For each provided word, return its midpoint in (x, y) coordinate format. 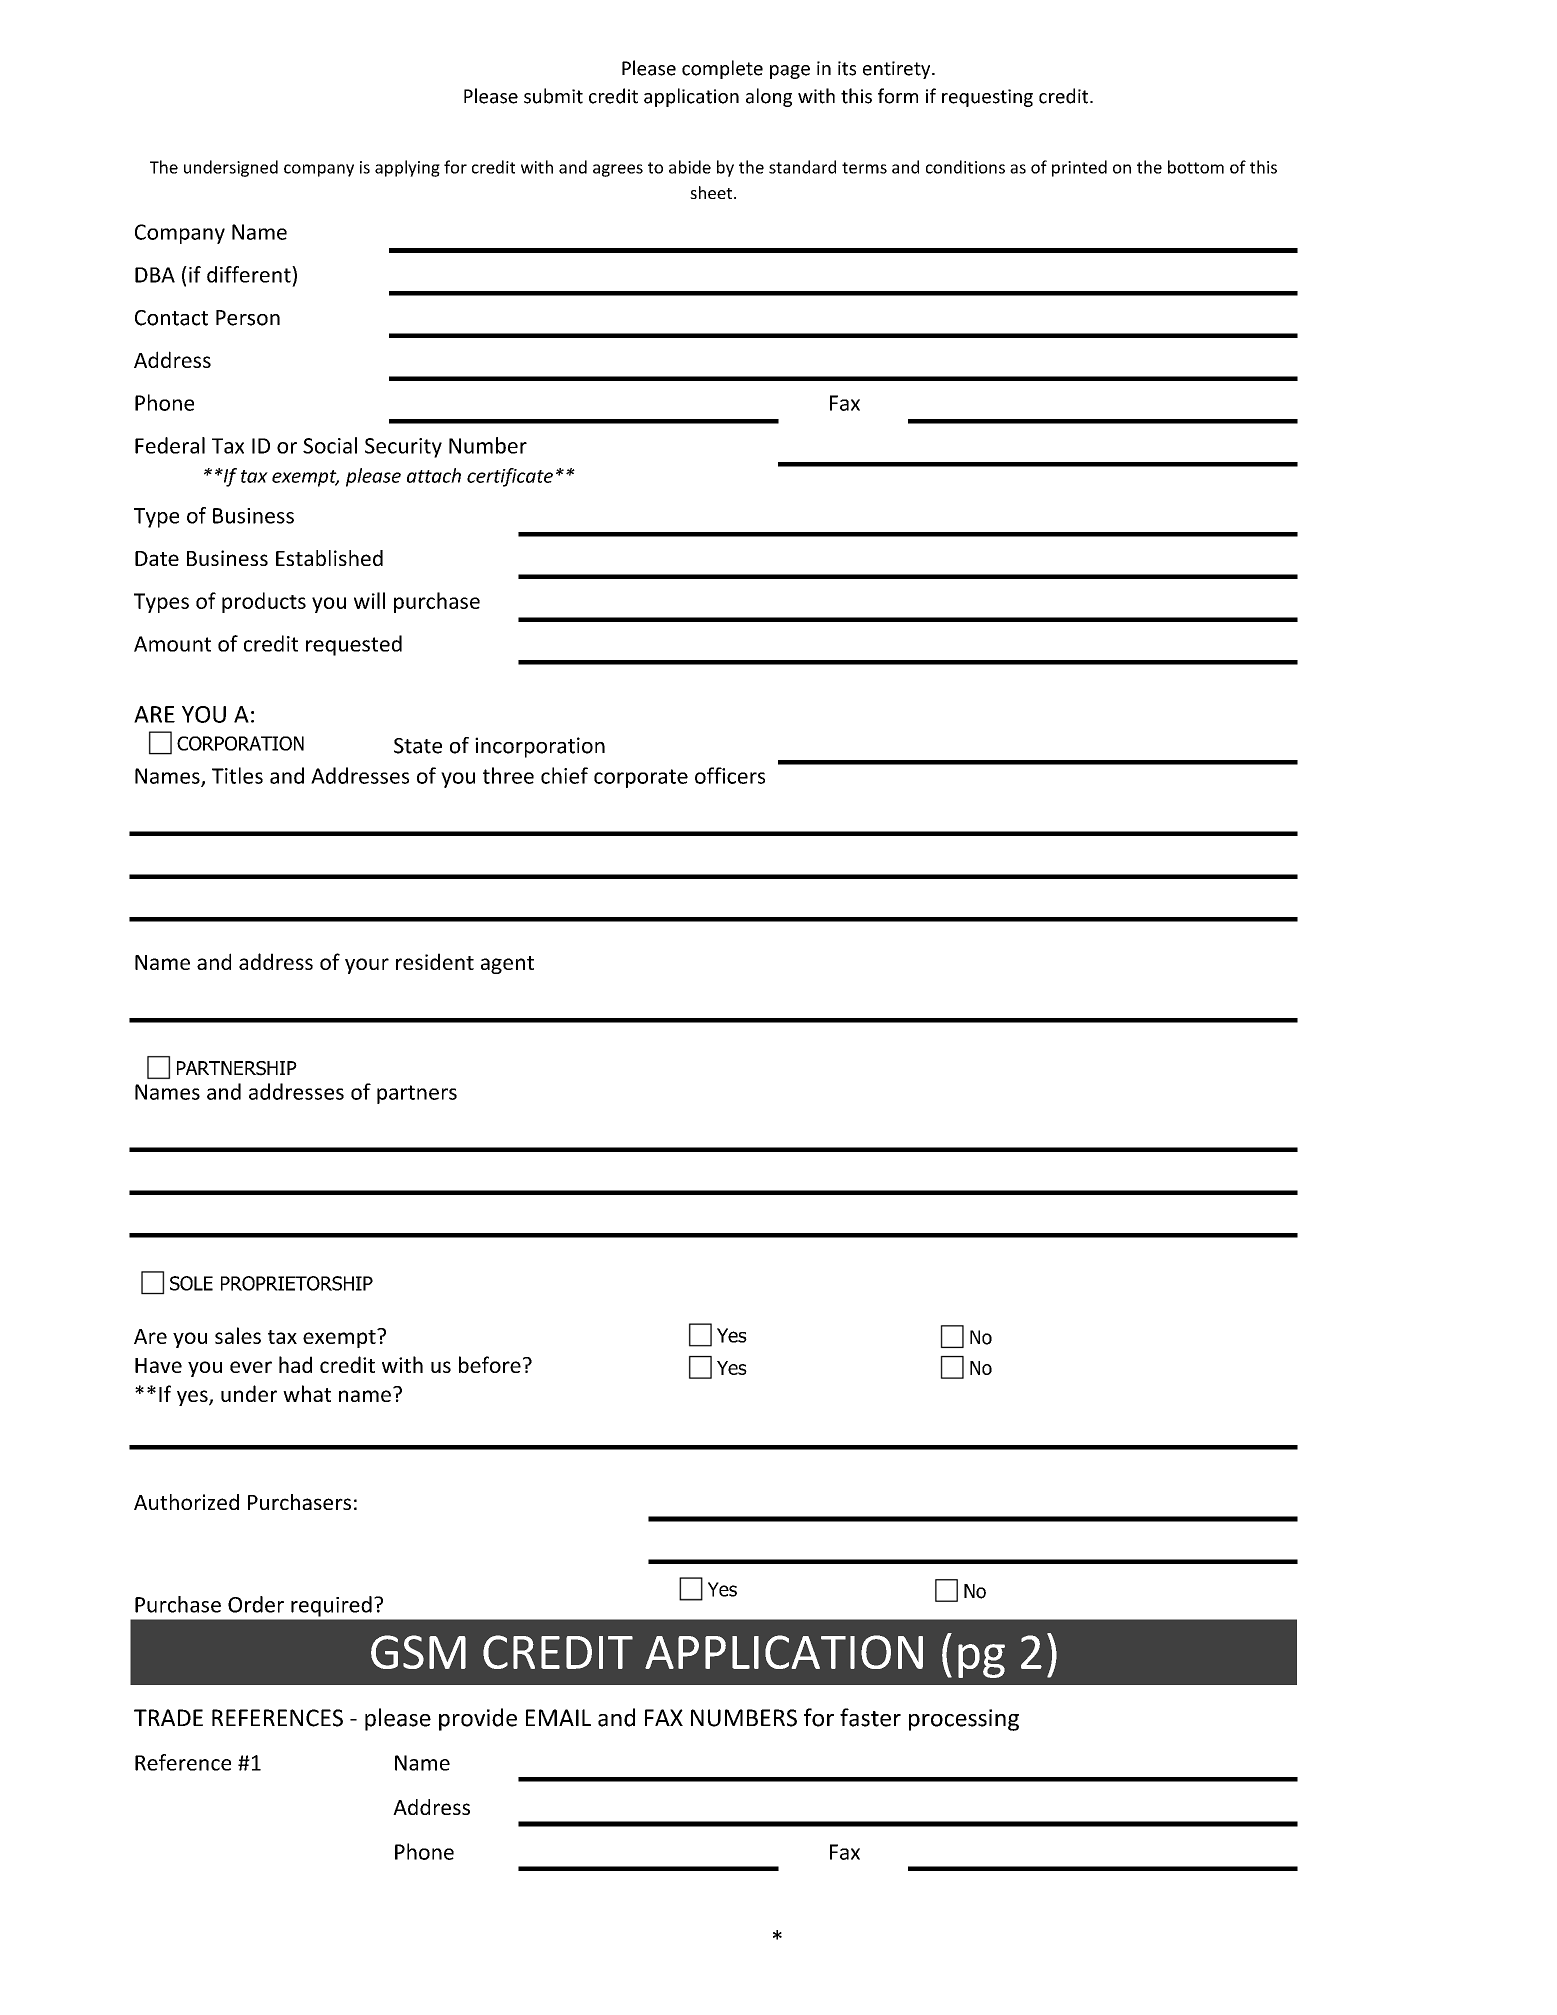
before (490, 1364)
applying (407, 168)
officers (730, 775)
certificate (510, 477)
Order (256, 1604)
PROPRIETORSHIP (297, 1283)
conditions (965, 167)
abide (690, 167)
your (367, 966)
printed (1079, 168)
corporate (641, 778)
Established (329, 558)
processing (964, 1720)
